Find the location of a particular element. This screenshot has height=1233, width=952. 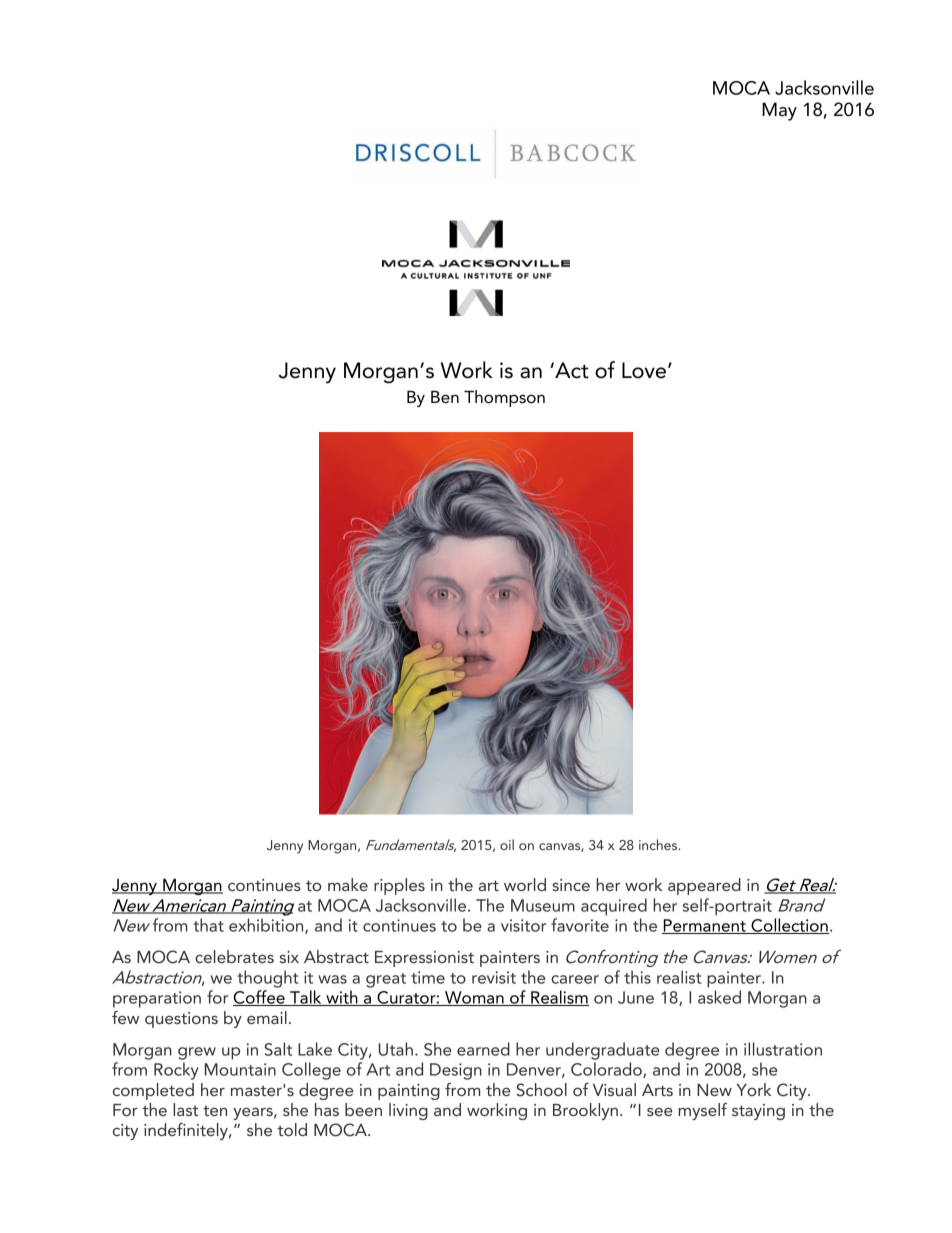

make is located at coordinates (348, 884).
